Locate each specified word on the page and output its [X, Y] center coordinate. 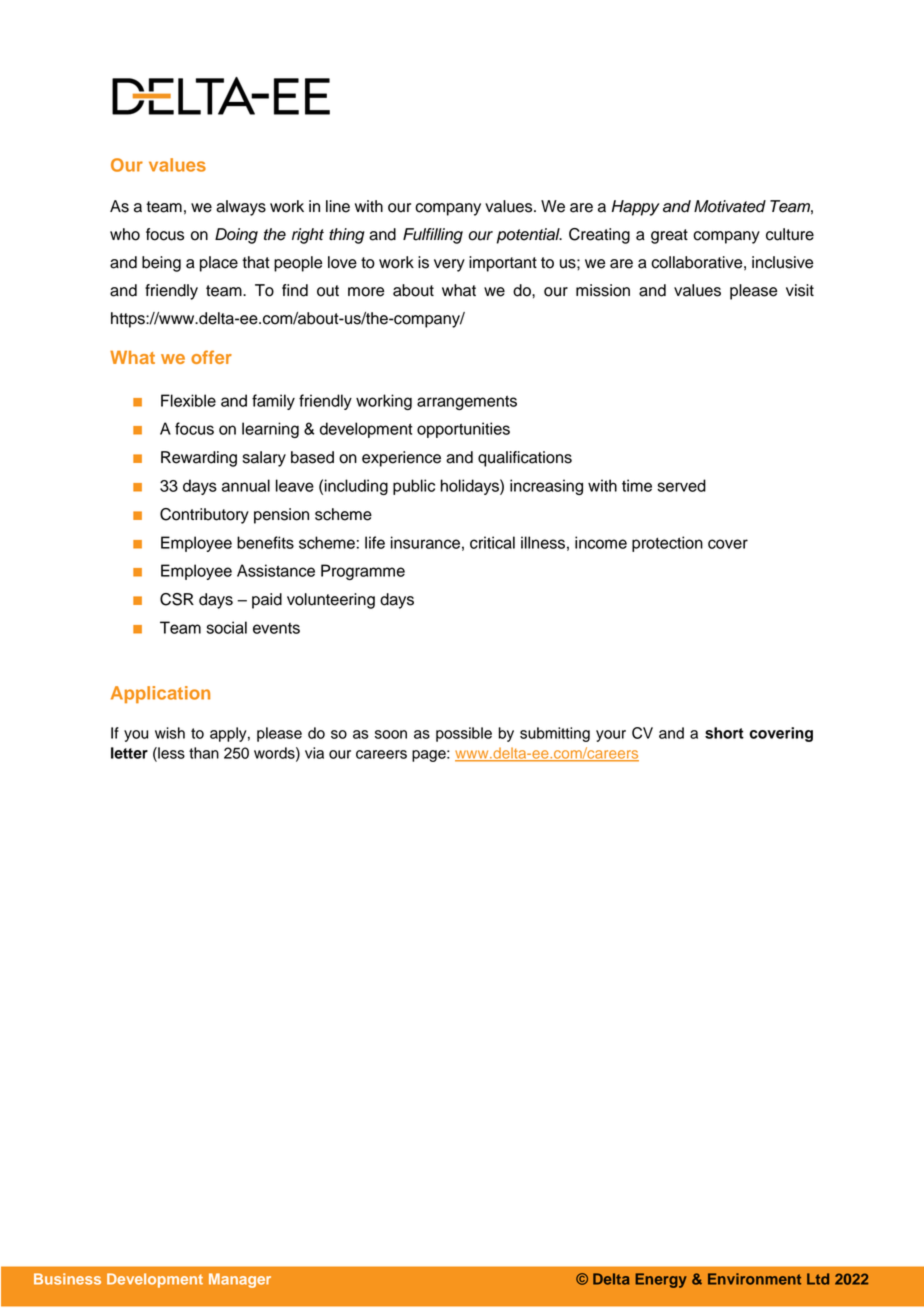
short [724, 733]
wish [170, 733]
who [125, 234]
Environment [754, 1279]
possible [464, 734]
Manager [240, 1280]
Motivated [730, 206]
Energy [661, 1280]
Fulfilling [433, 236]
